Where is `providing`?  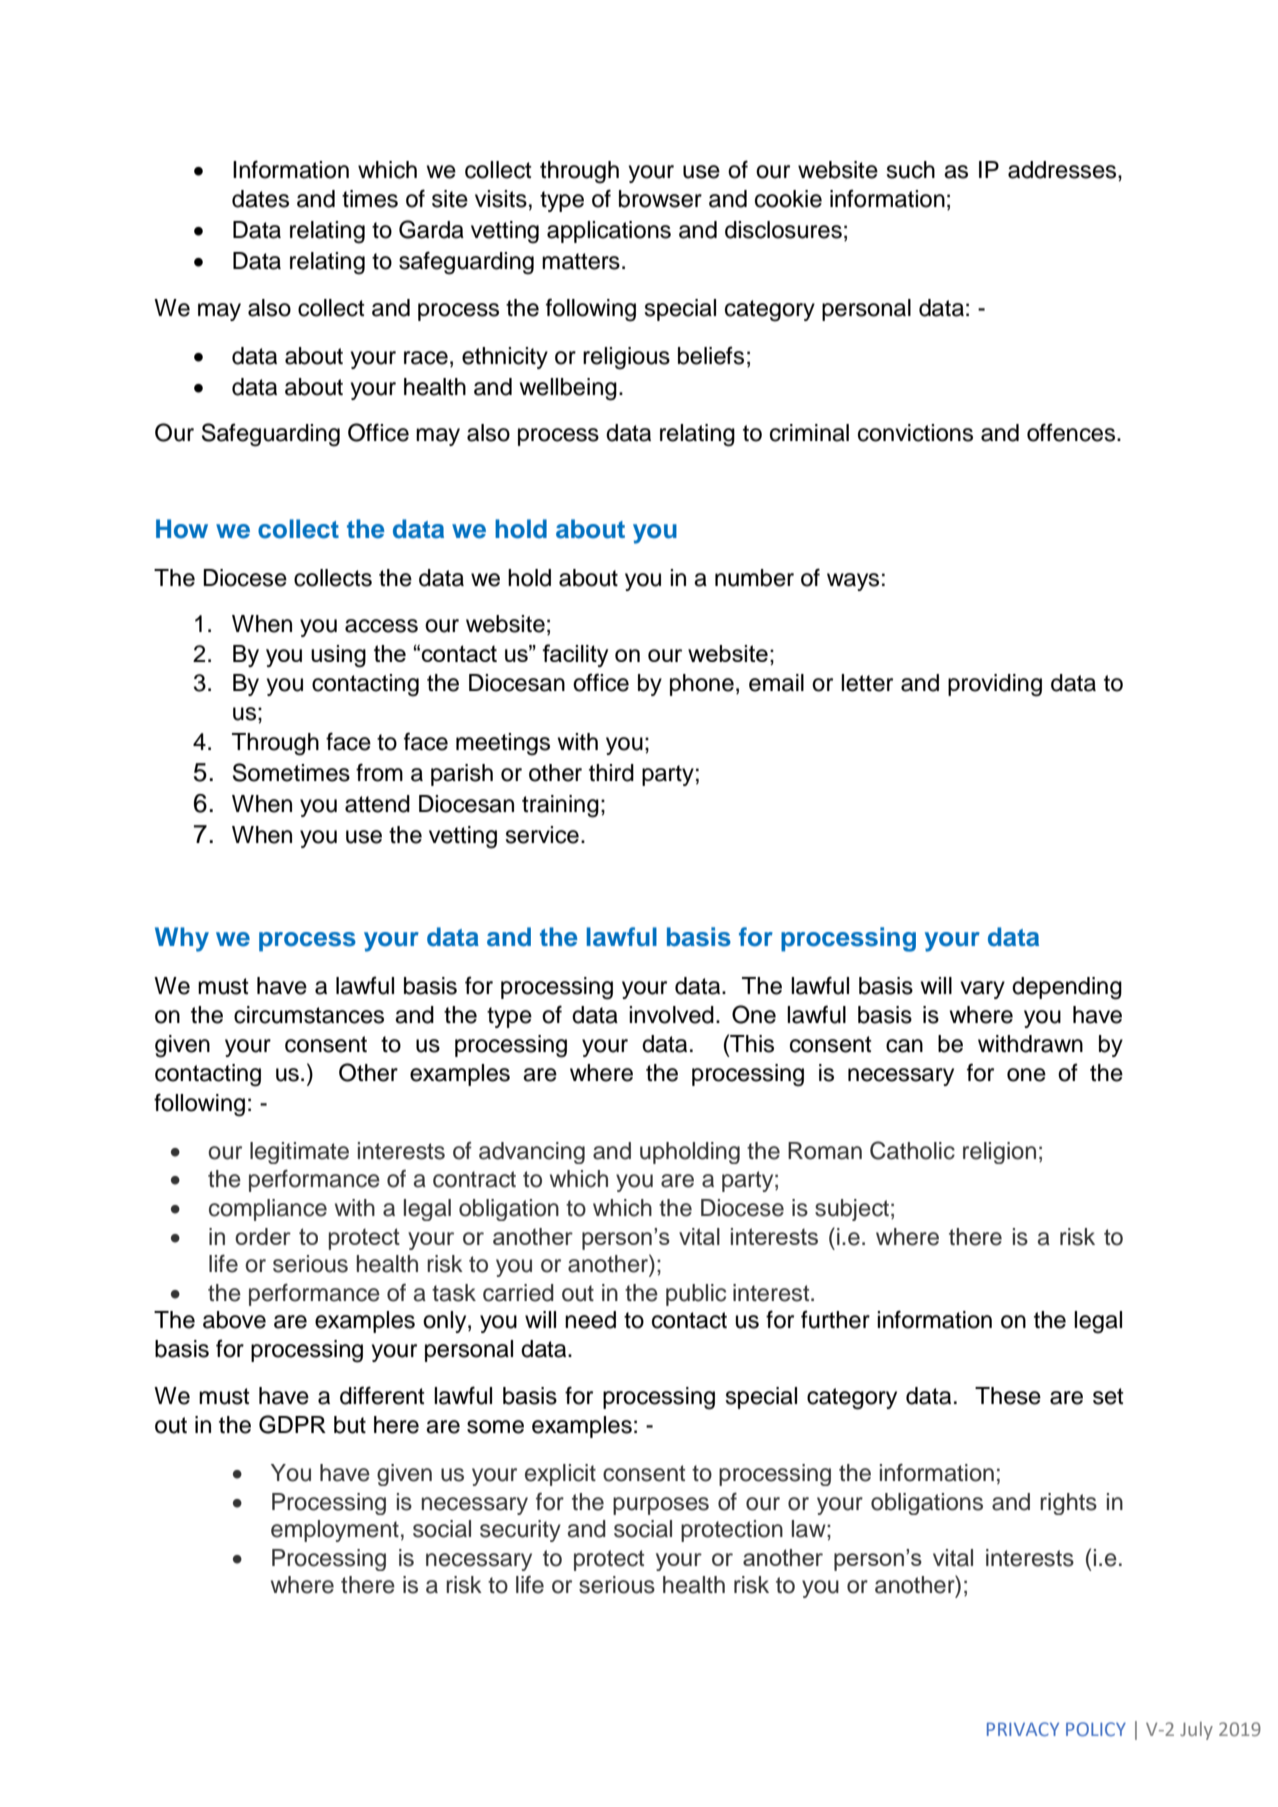
providing is located at coordinates (995, 685).
